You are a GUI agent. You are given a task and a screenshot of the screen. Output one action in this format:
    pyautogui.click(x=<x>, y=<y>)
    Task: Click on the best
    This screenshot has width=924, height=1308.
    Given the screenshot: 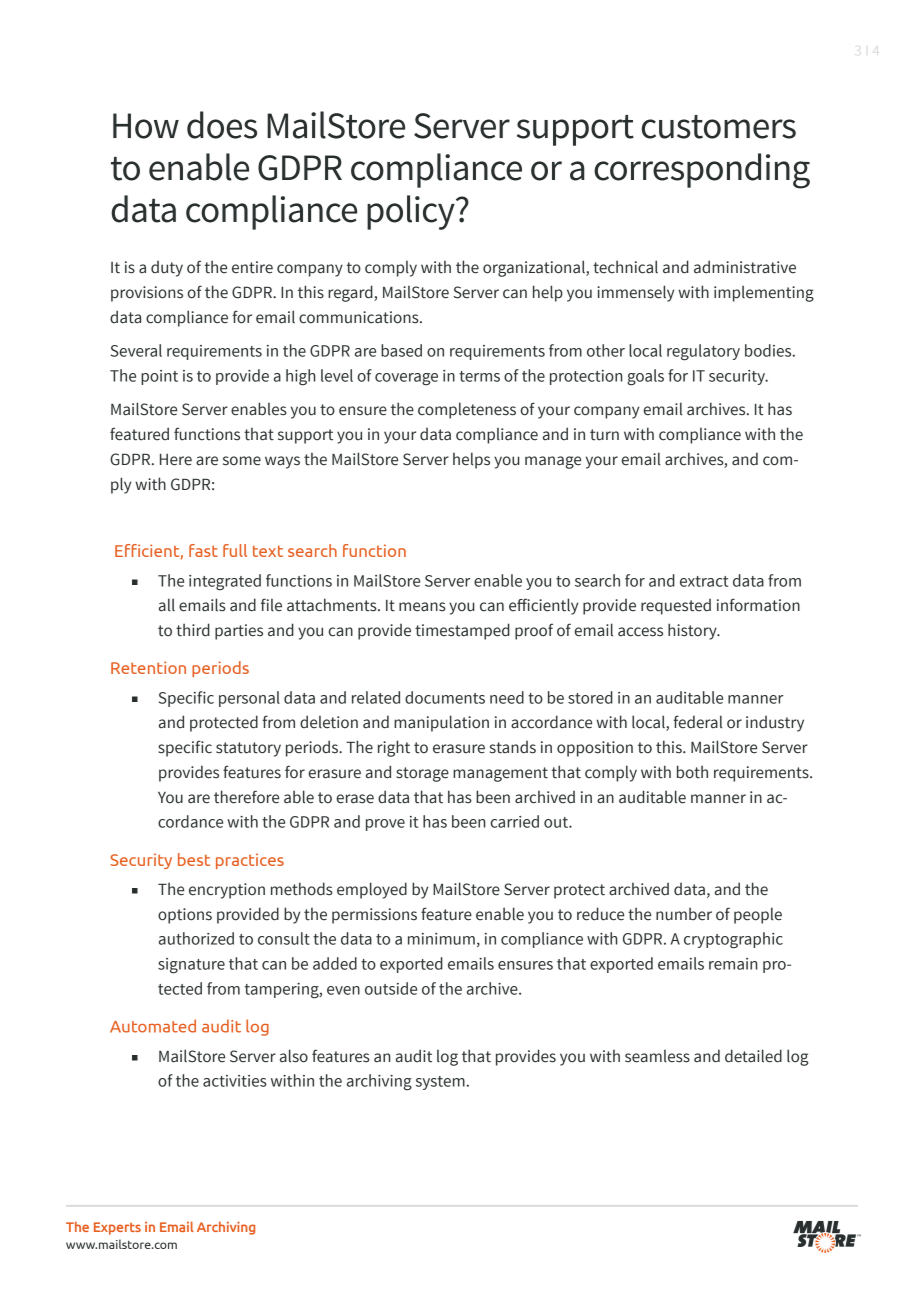 What is the action you would take?
    pyautogui.click(x=194, y=859)
